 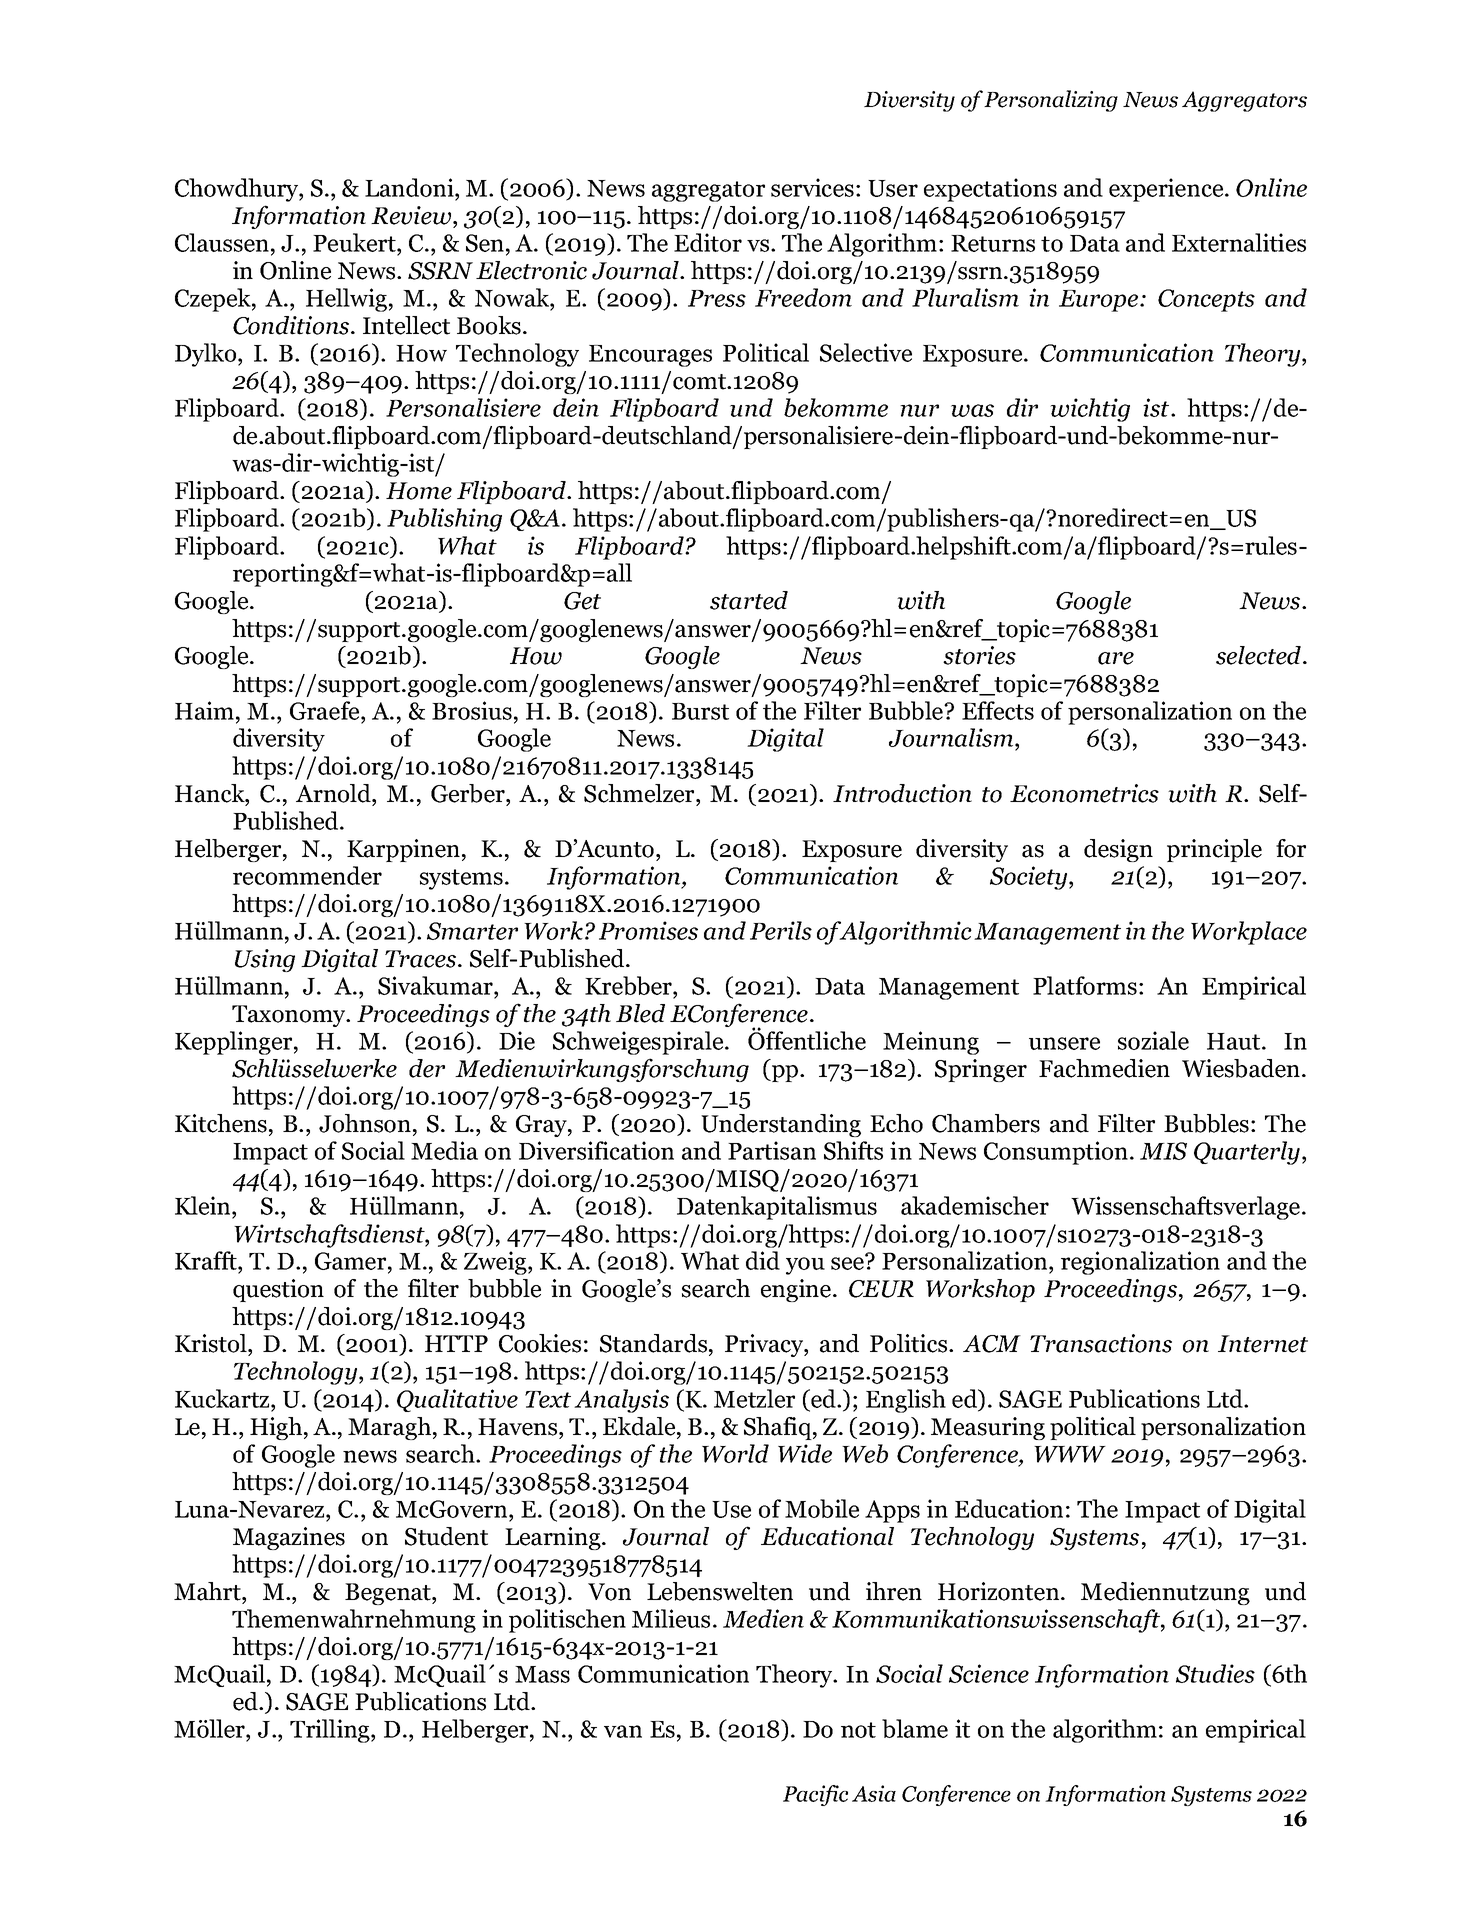 I want to click on services, so click(x=812, y=187).
